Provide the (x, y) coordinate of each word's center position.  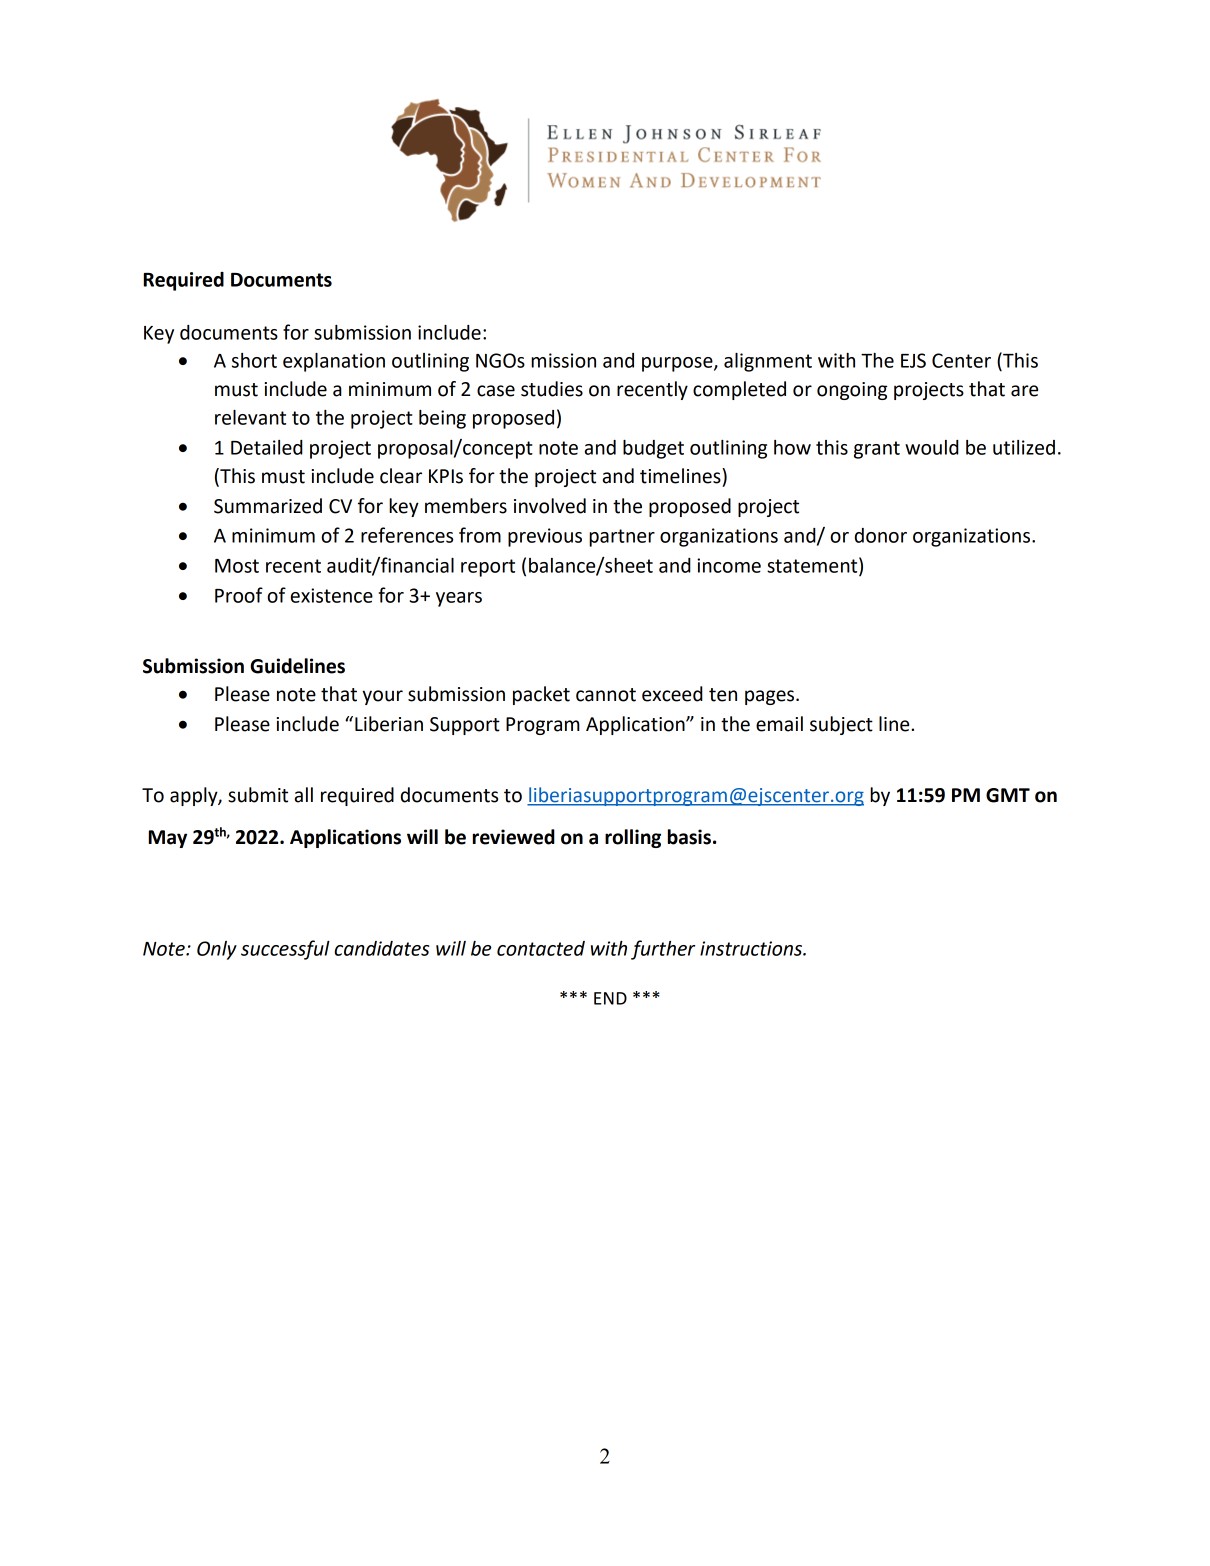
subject (841, 725)
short (254, 360)
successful (285, 950)
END (610, 998)
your (382, 697)
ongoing (852, 391)
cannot (606, 695)
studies (552, 389)
